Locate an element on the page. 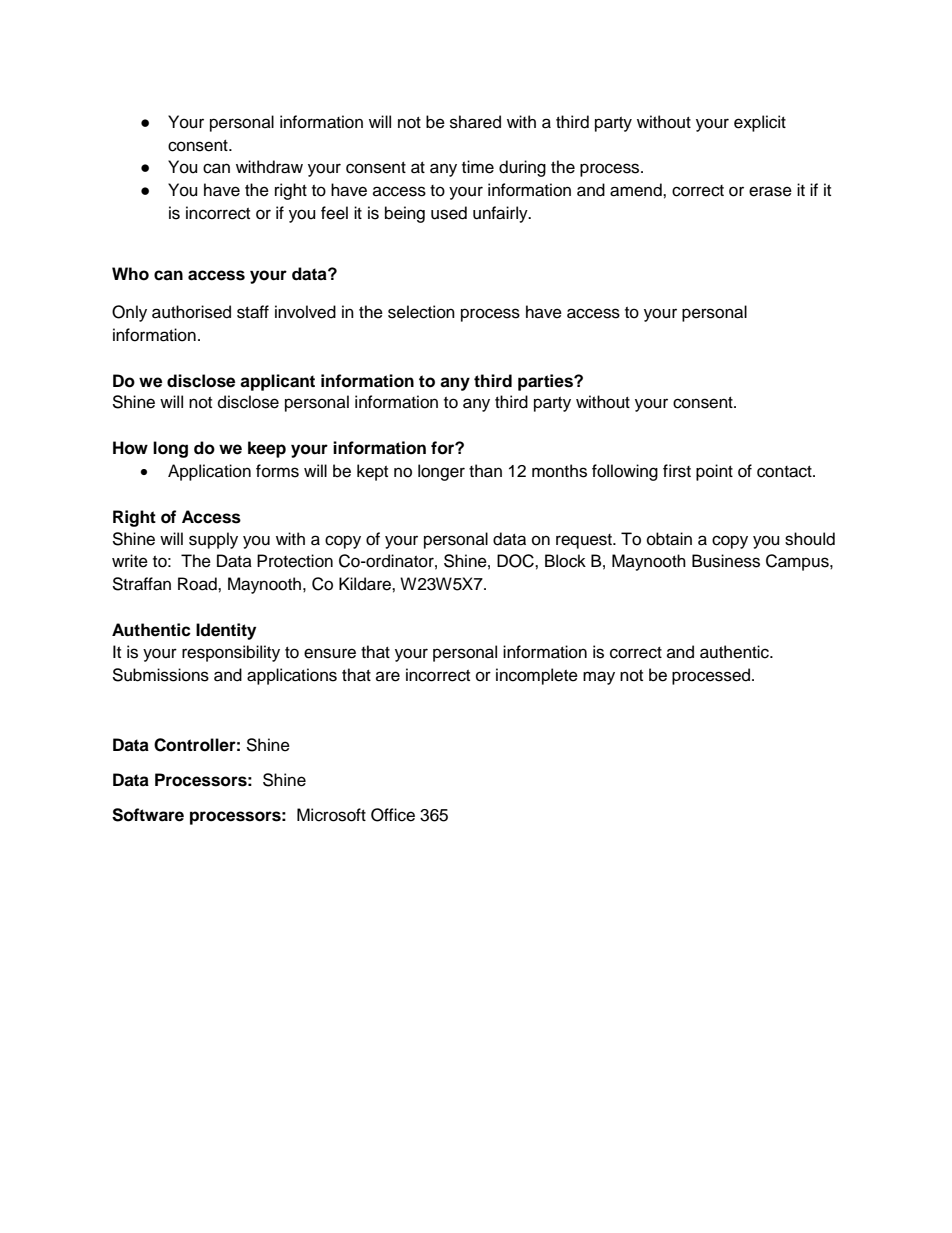 The height and width of the document is (1233, 952). point is located at coordinates (714, 472).
